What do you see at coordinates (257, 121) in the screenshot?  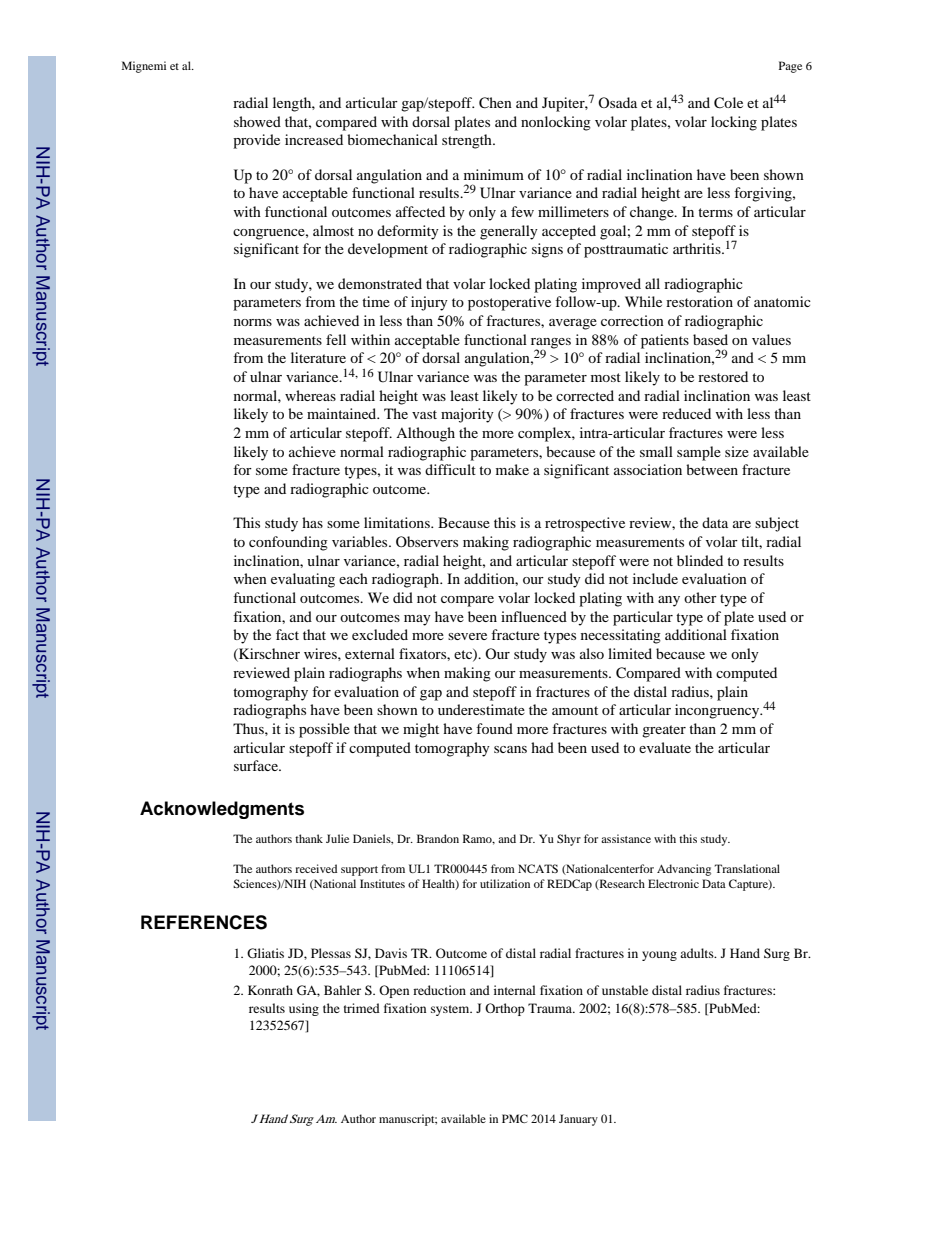 I see `showed` at bounding box center [257, 121].
